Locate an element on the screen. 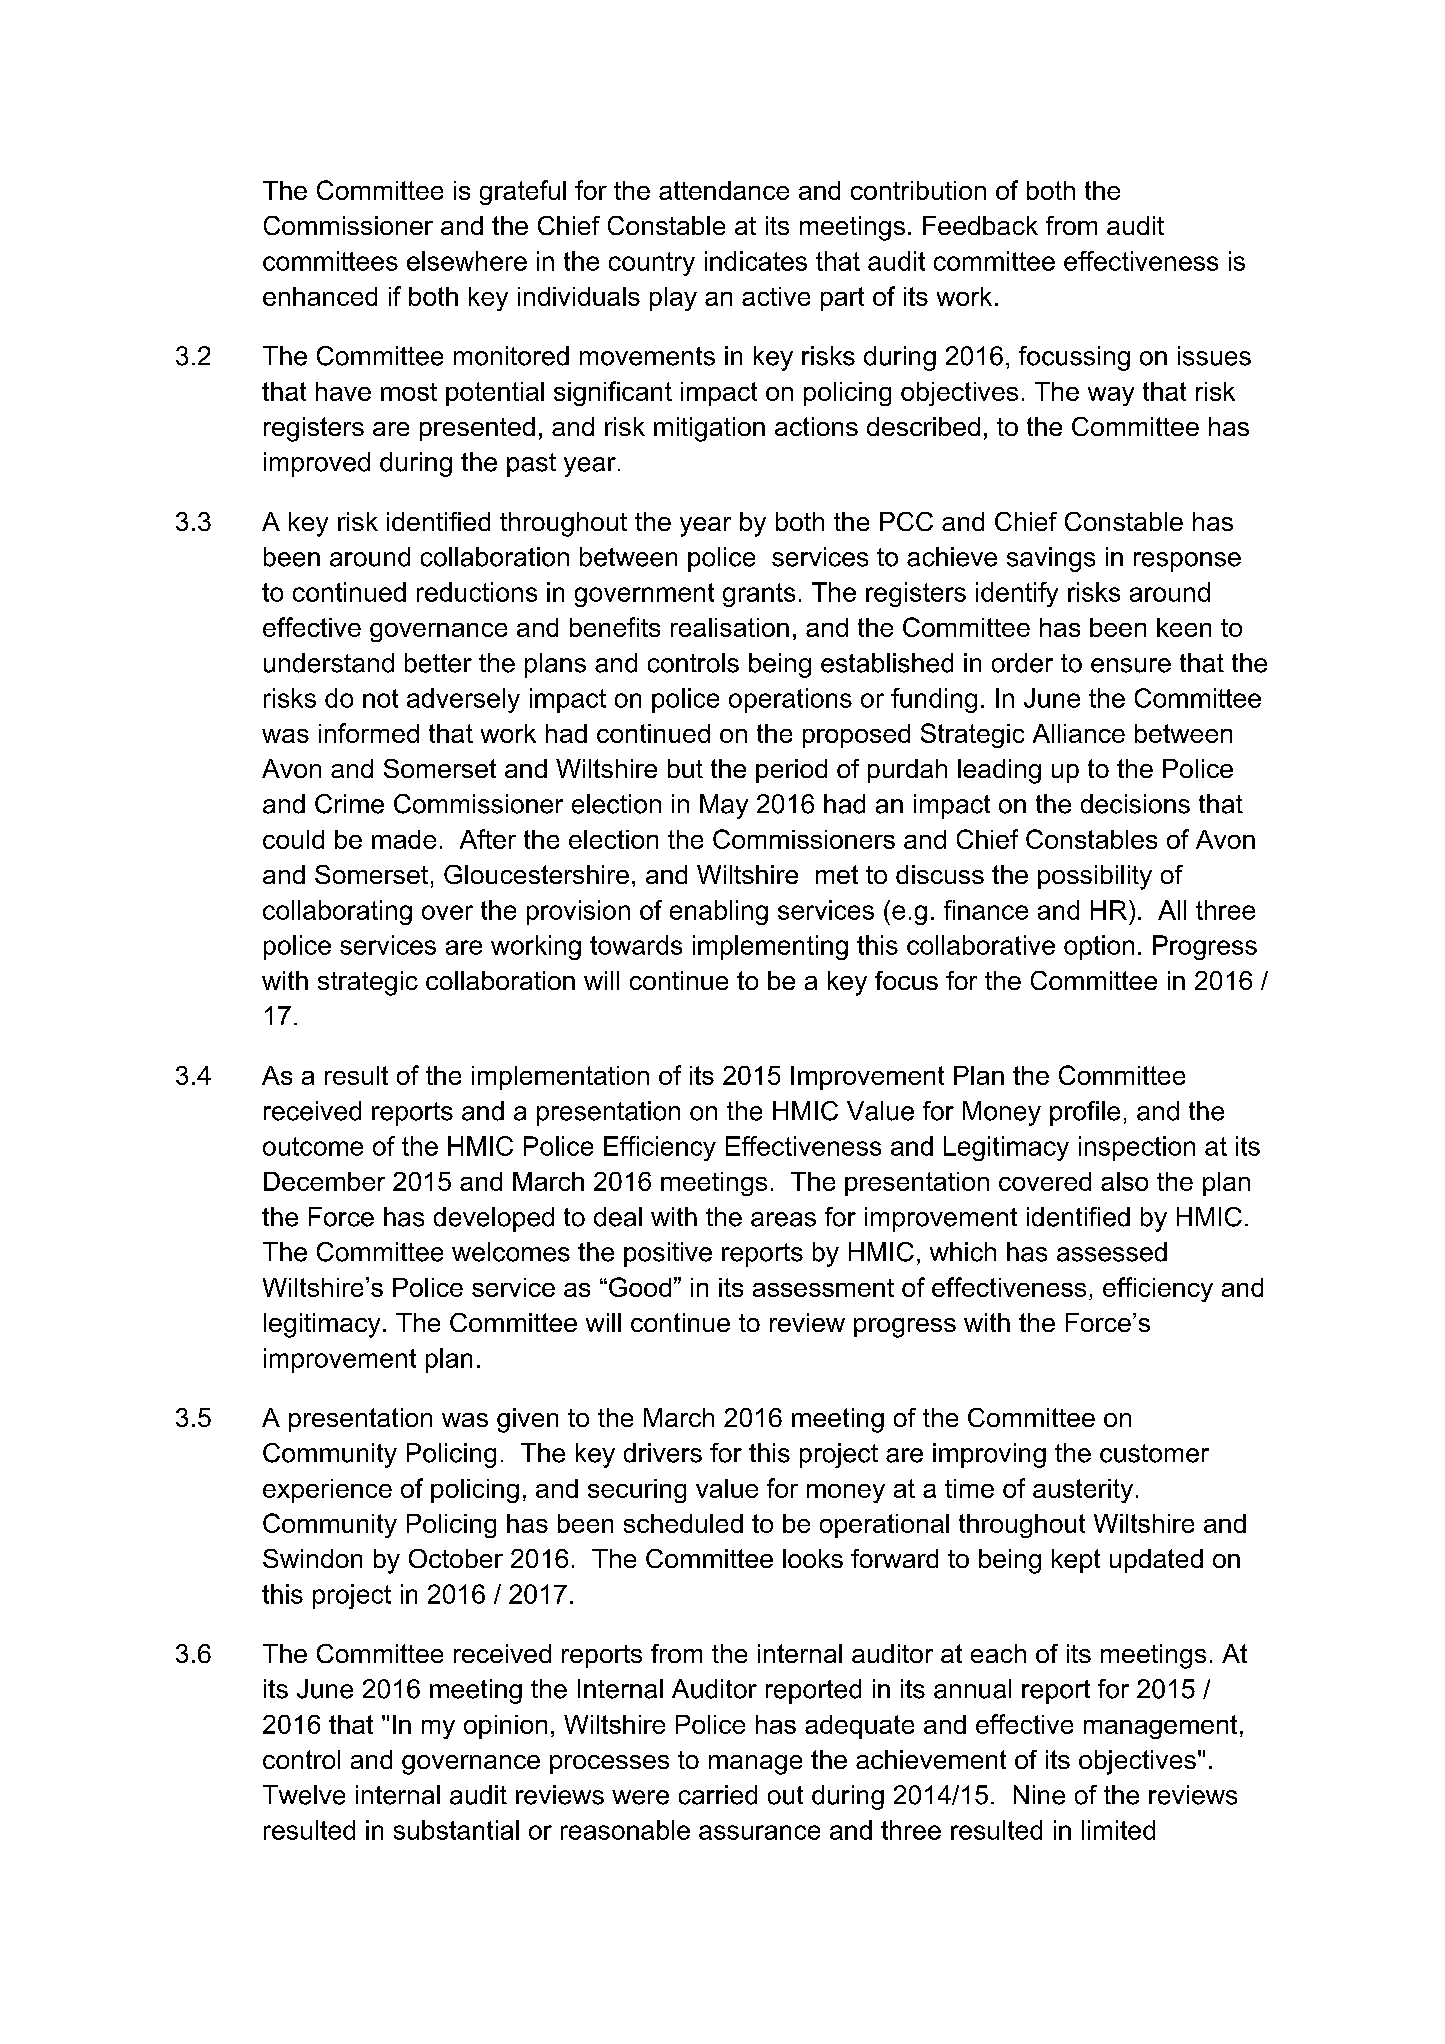 This screenshot has height=2044, width=1445. informed is located at coordinates (369, 733).
